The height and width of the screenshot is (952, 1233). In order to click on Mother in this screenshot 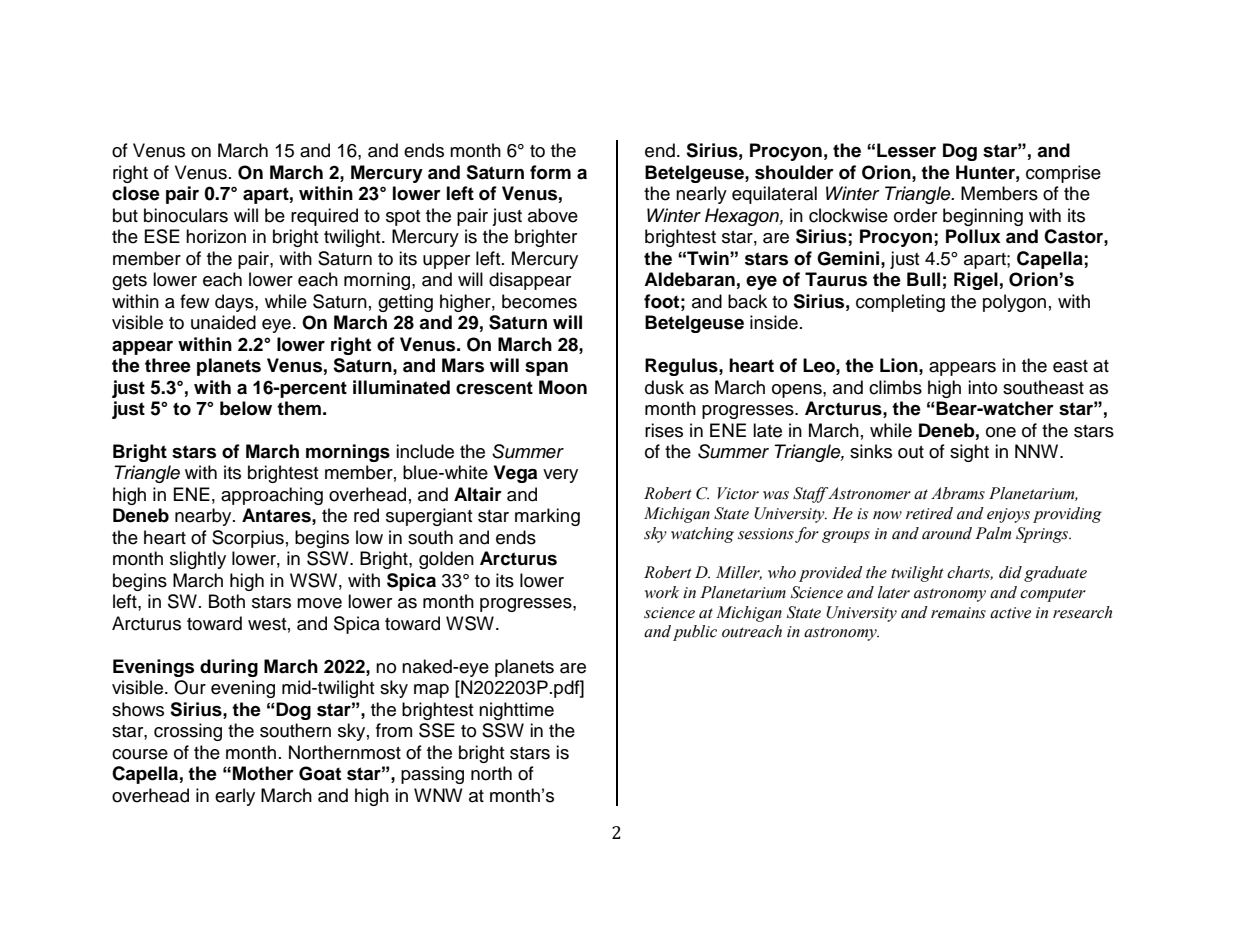, I will do `click(263, 773)`.
